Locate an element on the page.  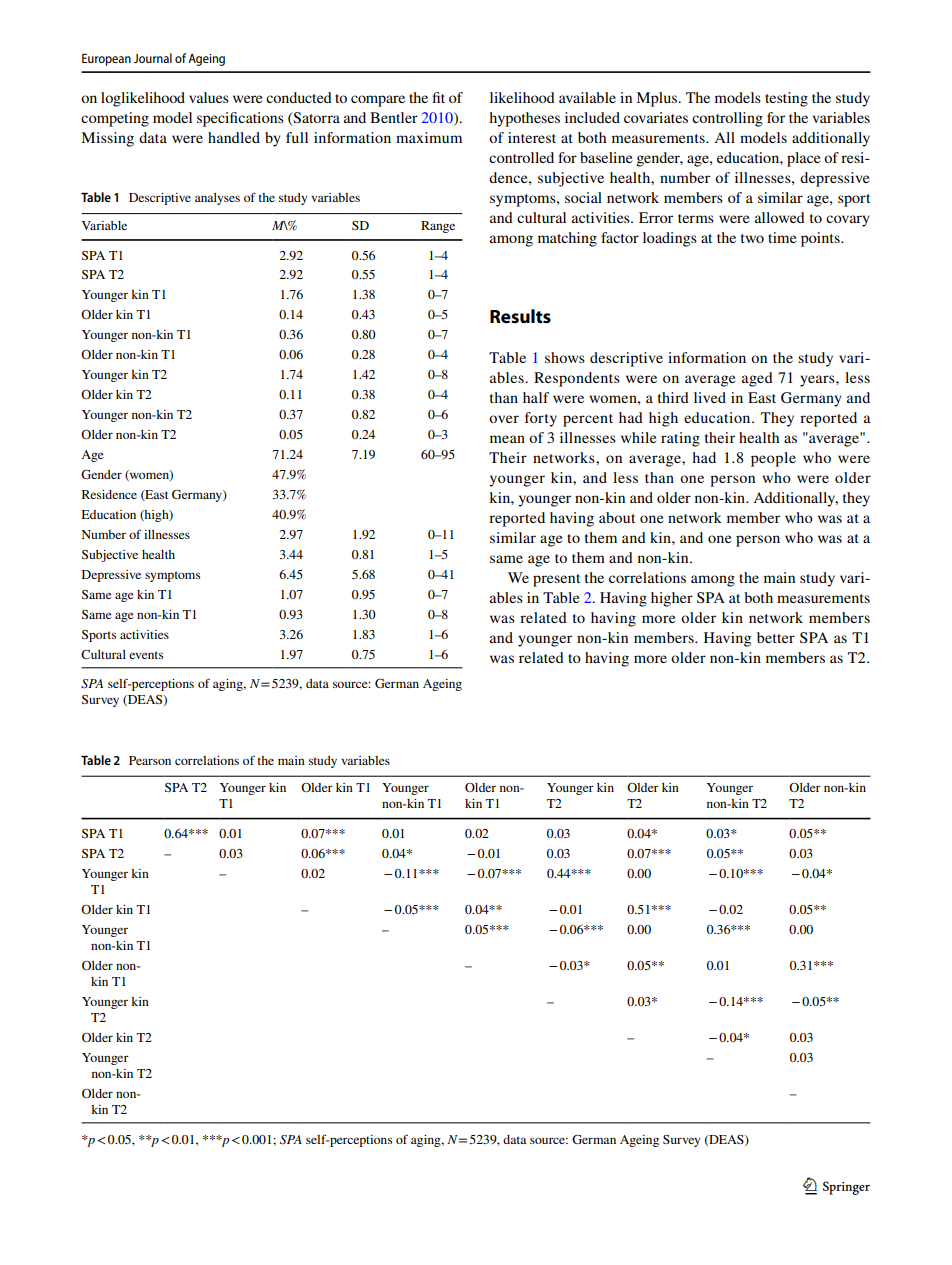
testing is located at coordinates (786, 99).
